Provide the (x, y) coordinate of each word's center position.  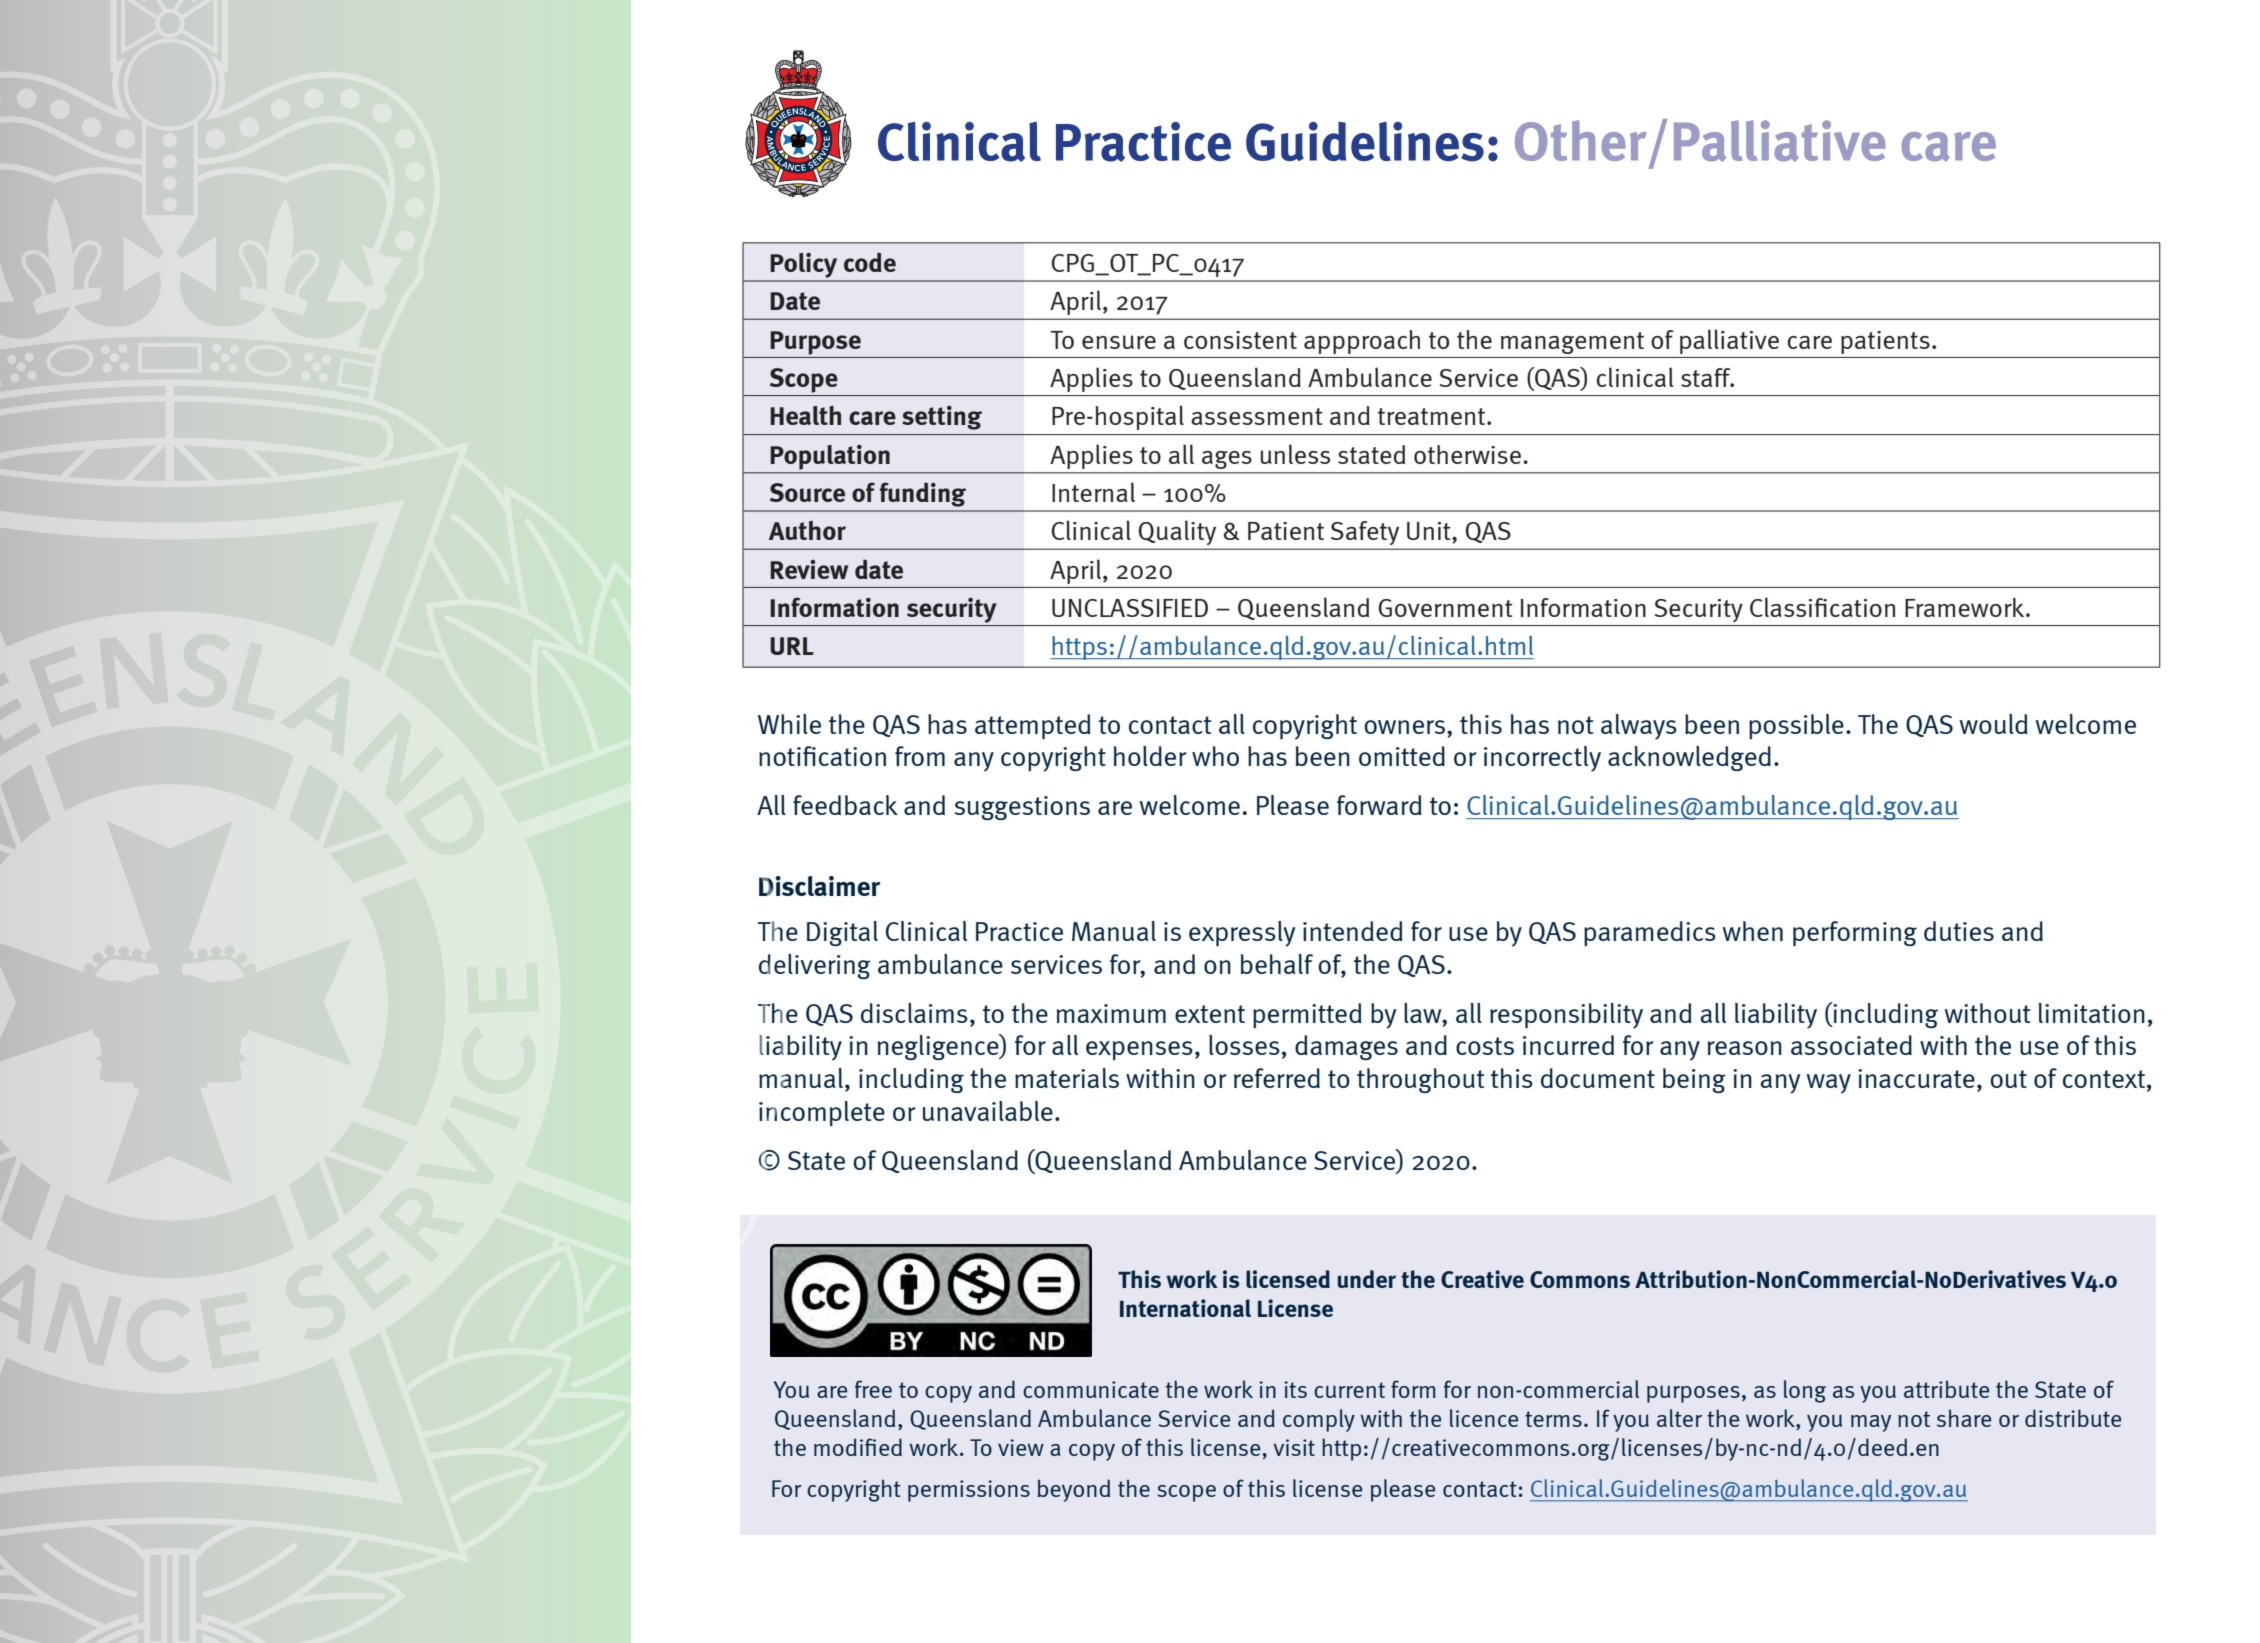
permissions (969, 1491)
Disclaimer (819, 886)
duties (1959, 931)
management (1572, 343)
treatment (1433, 416)
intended (1353, 931)
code (870, 262)
